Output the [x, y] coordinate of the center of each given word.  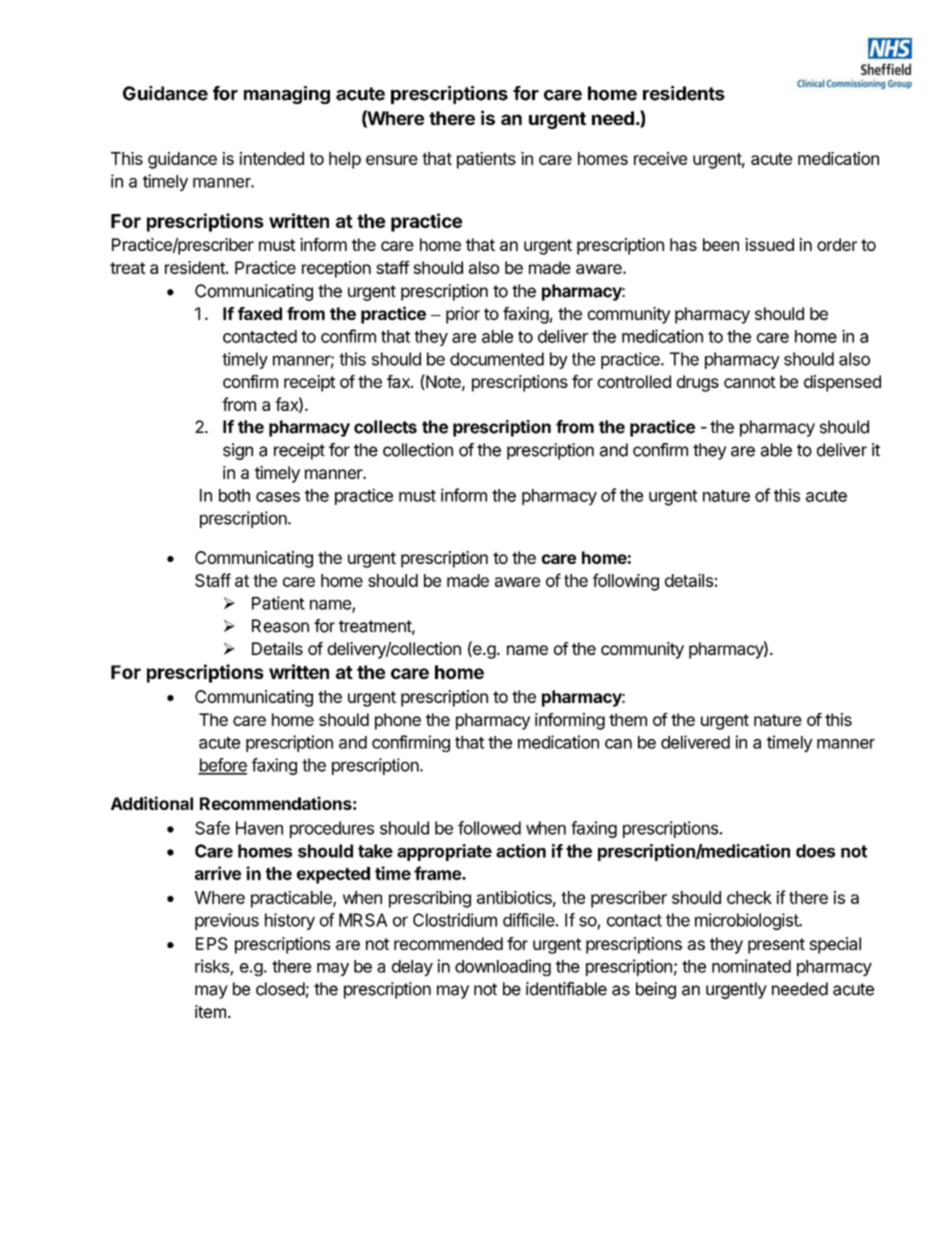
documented [497, 359]
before [222, 766]
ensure [392, 160]
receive [660, 158]
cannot [750, 382]
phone [398, 721]
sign [238, 451]
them [628, 719]
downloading [503, 967]
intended [272, 158]
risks [212, 966]
